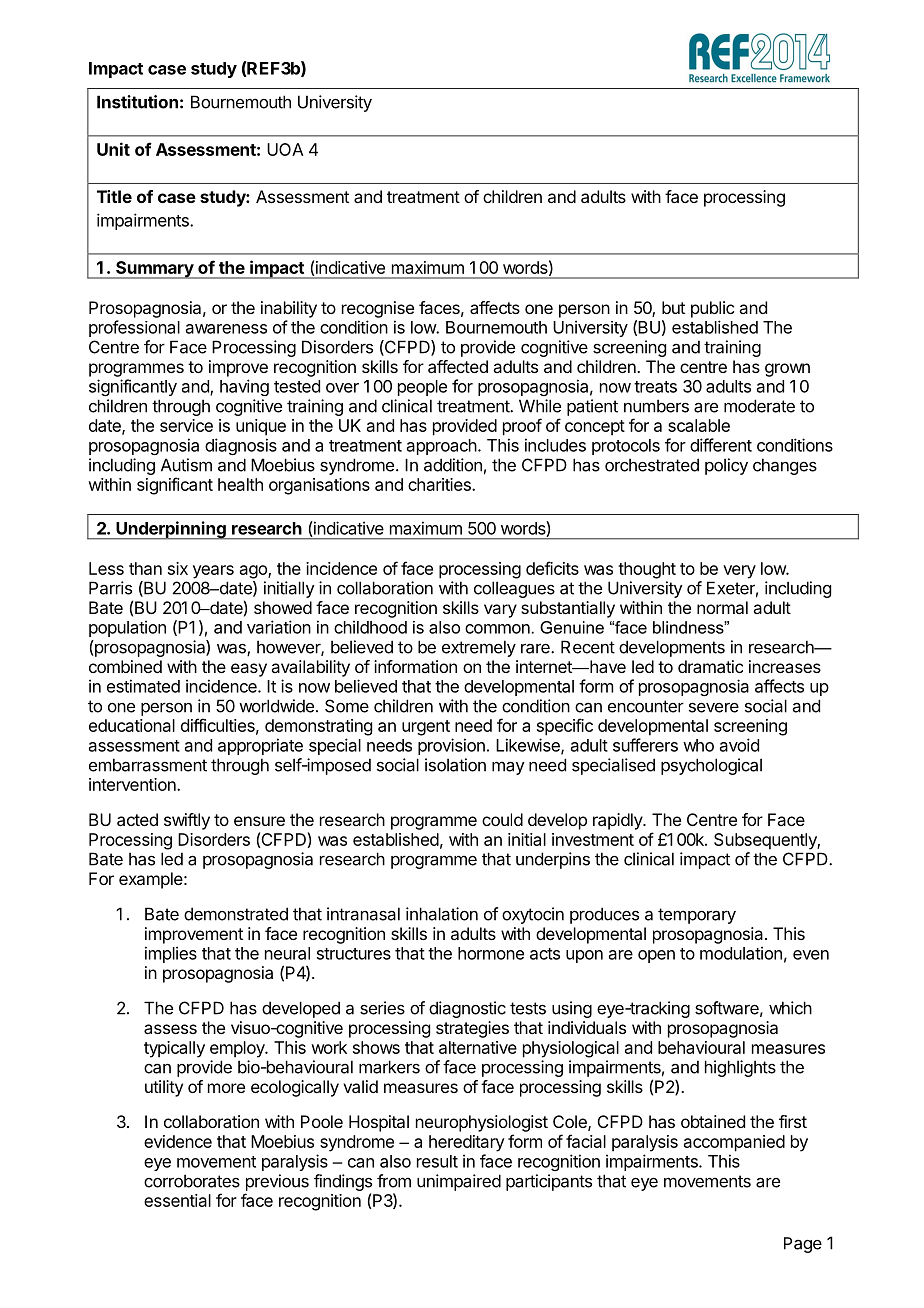  Describe the element at coordinates (378, 309) in the screenshot. I see `recognise` at that location.
